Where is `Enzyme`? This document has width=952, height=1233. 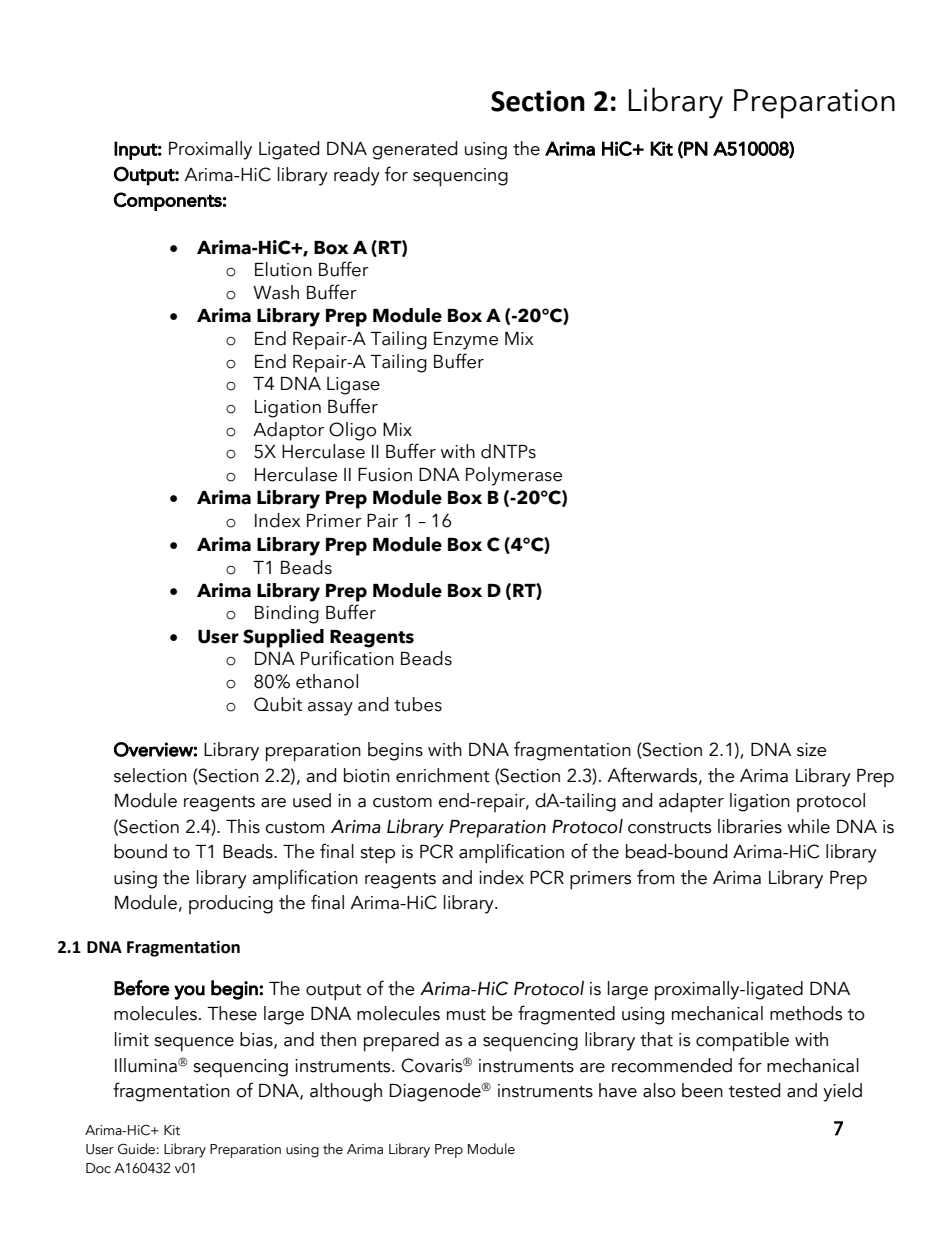 Enzyme is located at coordinates (466, 341).
